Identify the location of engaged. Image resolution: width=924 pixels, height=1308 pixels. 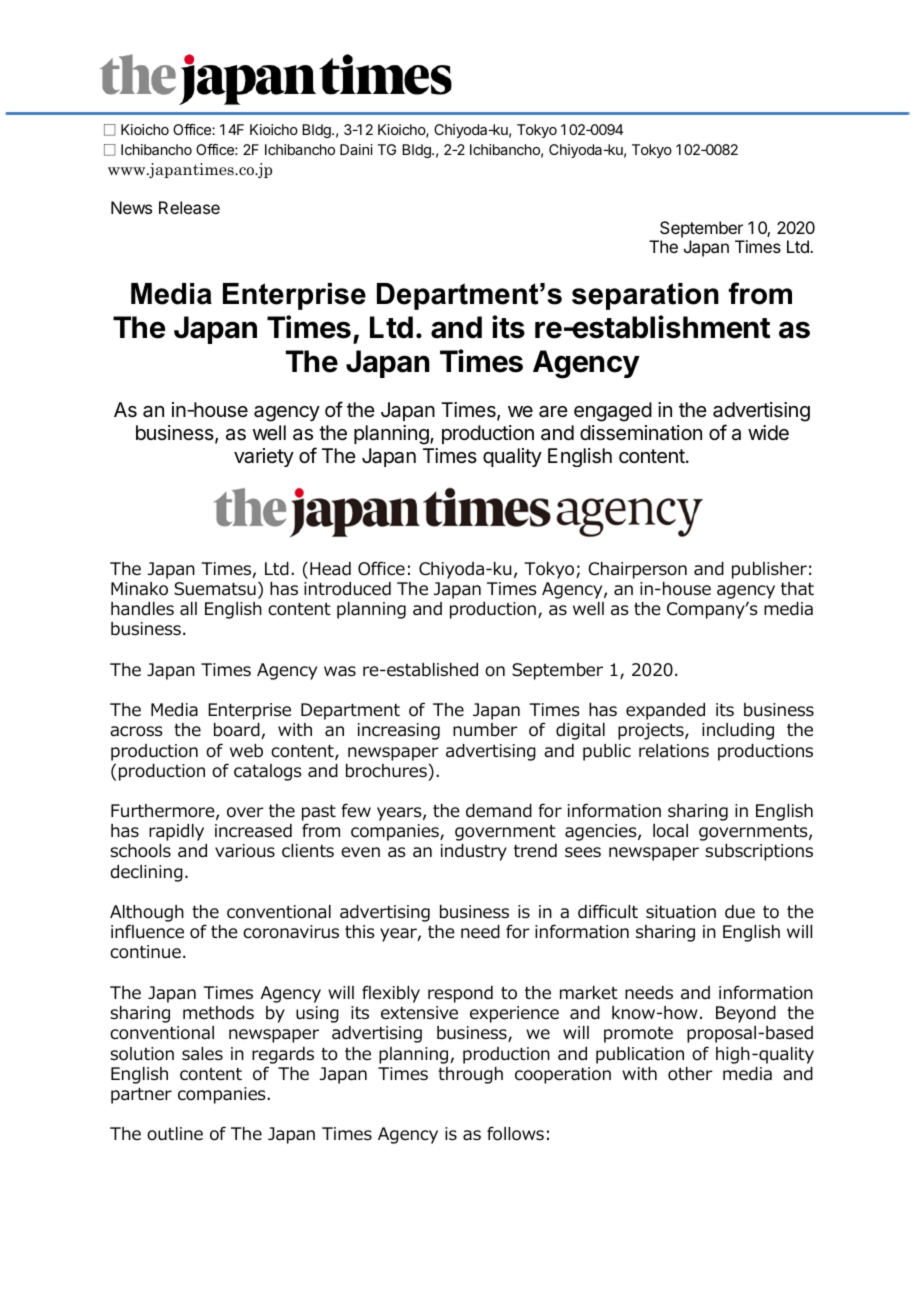
(613, 412).
